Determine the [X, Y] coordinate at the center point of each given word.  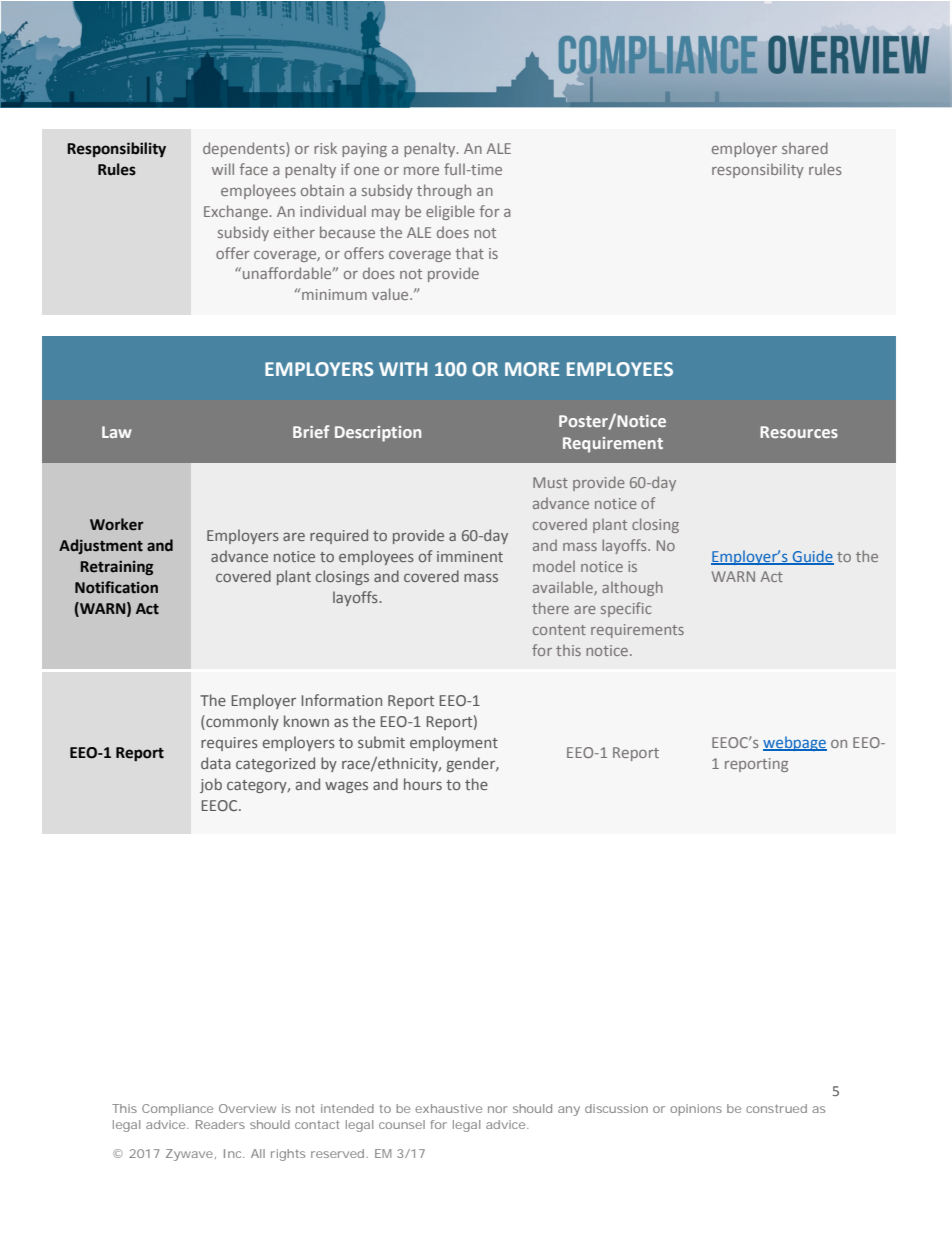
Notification [116, 587]
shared [805, 148]
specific [626, 609]
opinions [696, 1110]
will [223, 169]
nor [498, 1109]
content [559, 630]
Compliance [177, 1110]
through [444, 191]
